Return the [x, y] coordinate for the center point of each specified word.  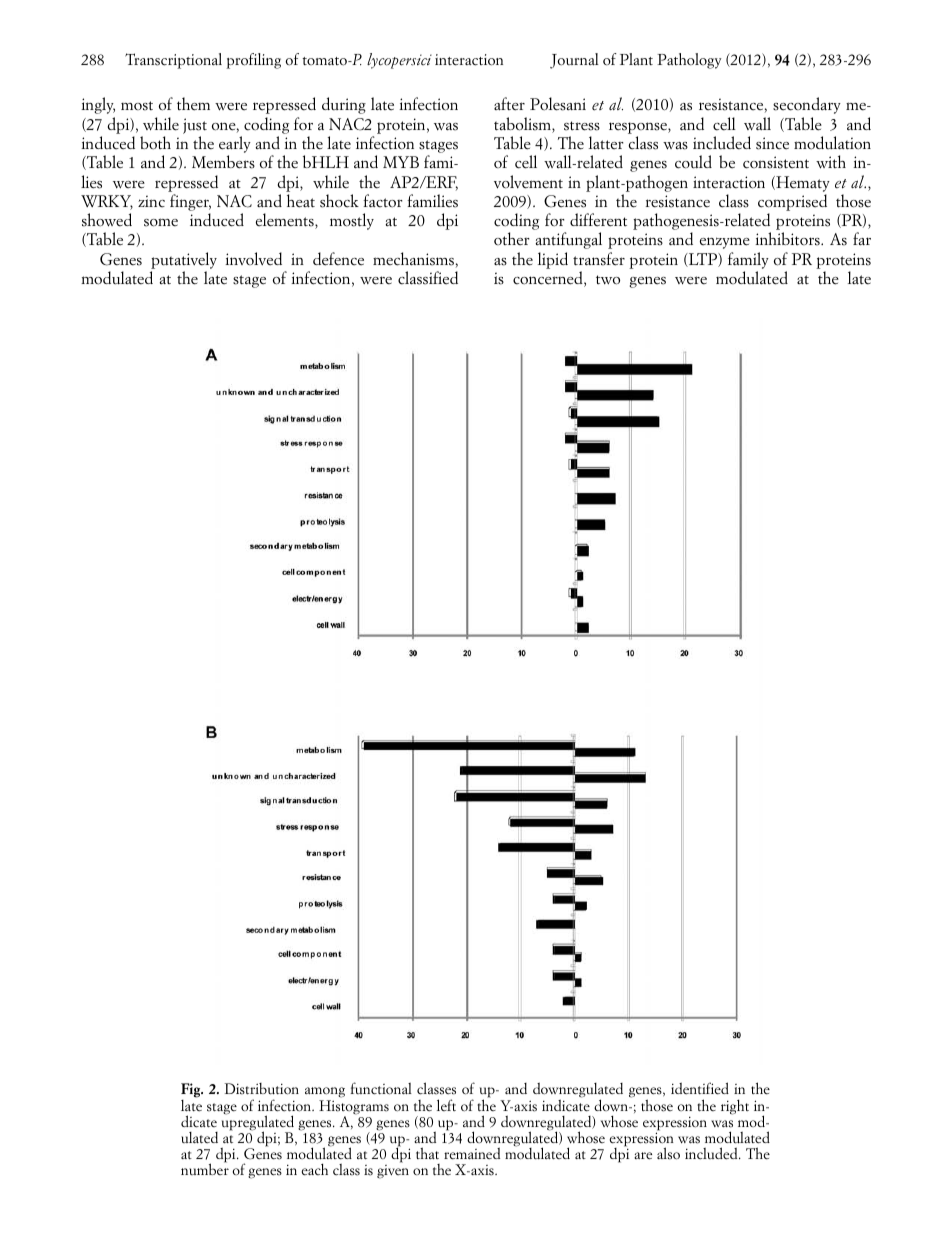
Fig [192, 1092]
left [446, 1105]
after [509, 104]
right [735, 1107]
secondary [807, 105]
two [608, 280]
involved [253, 259]
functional [381, 1088]
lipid [553, 260]
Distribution [262, 1089]
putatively [184, 260]
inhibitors [788, 239]
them [193, 104]
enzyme [725, 243]
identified [700, 1088]
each [314, 1169]
